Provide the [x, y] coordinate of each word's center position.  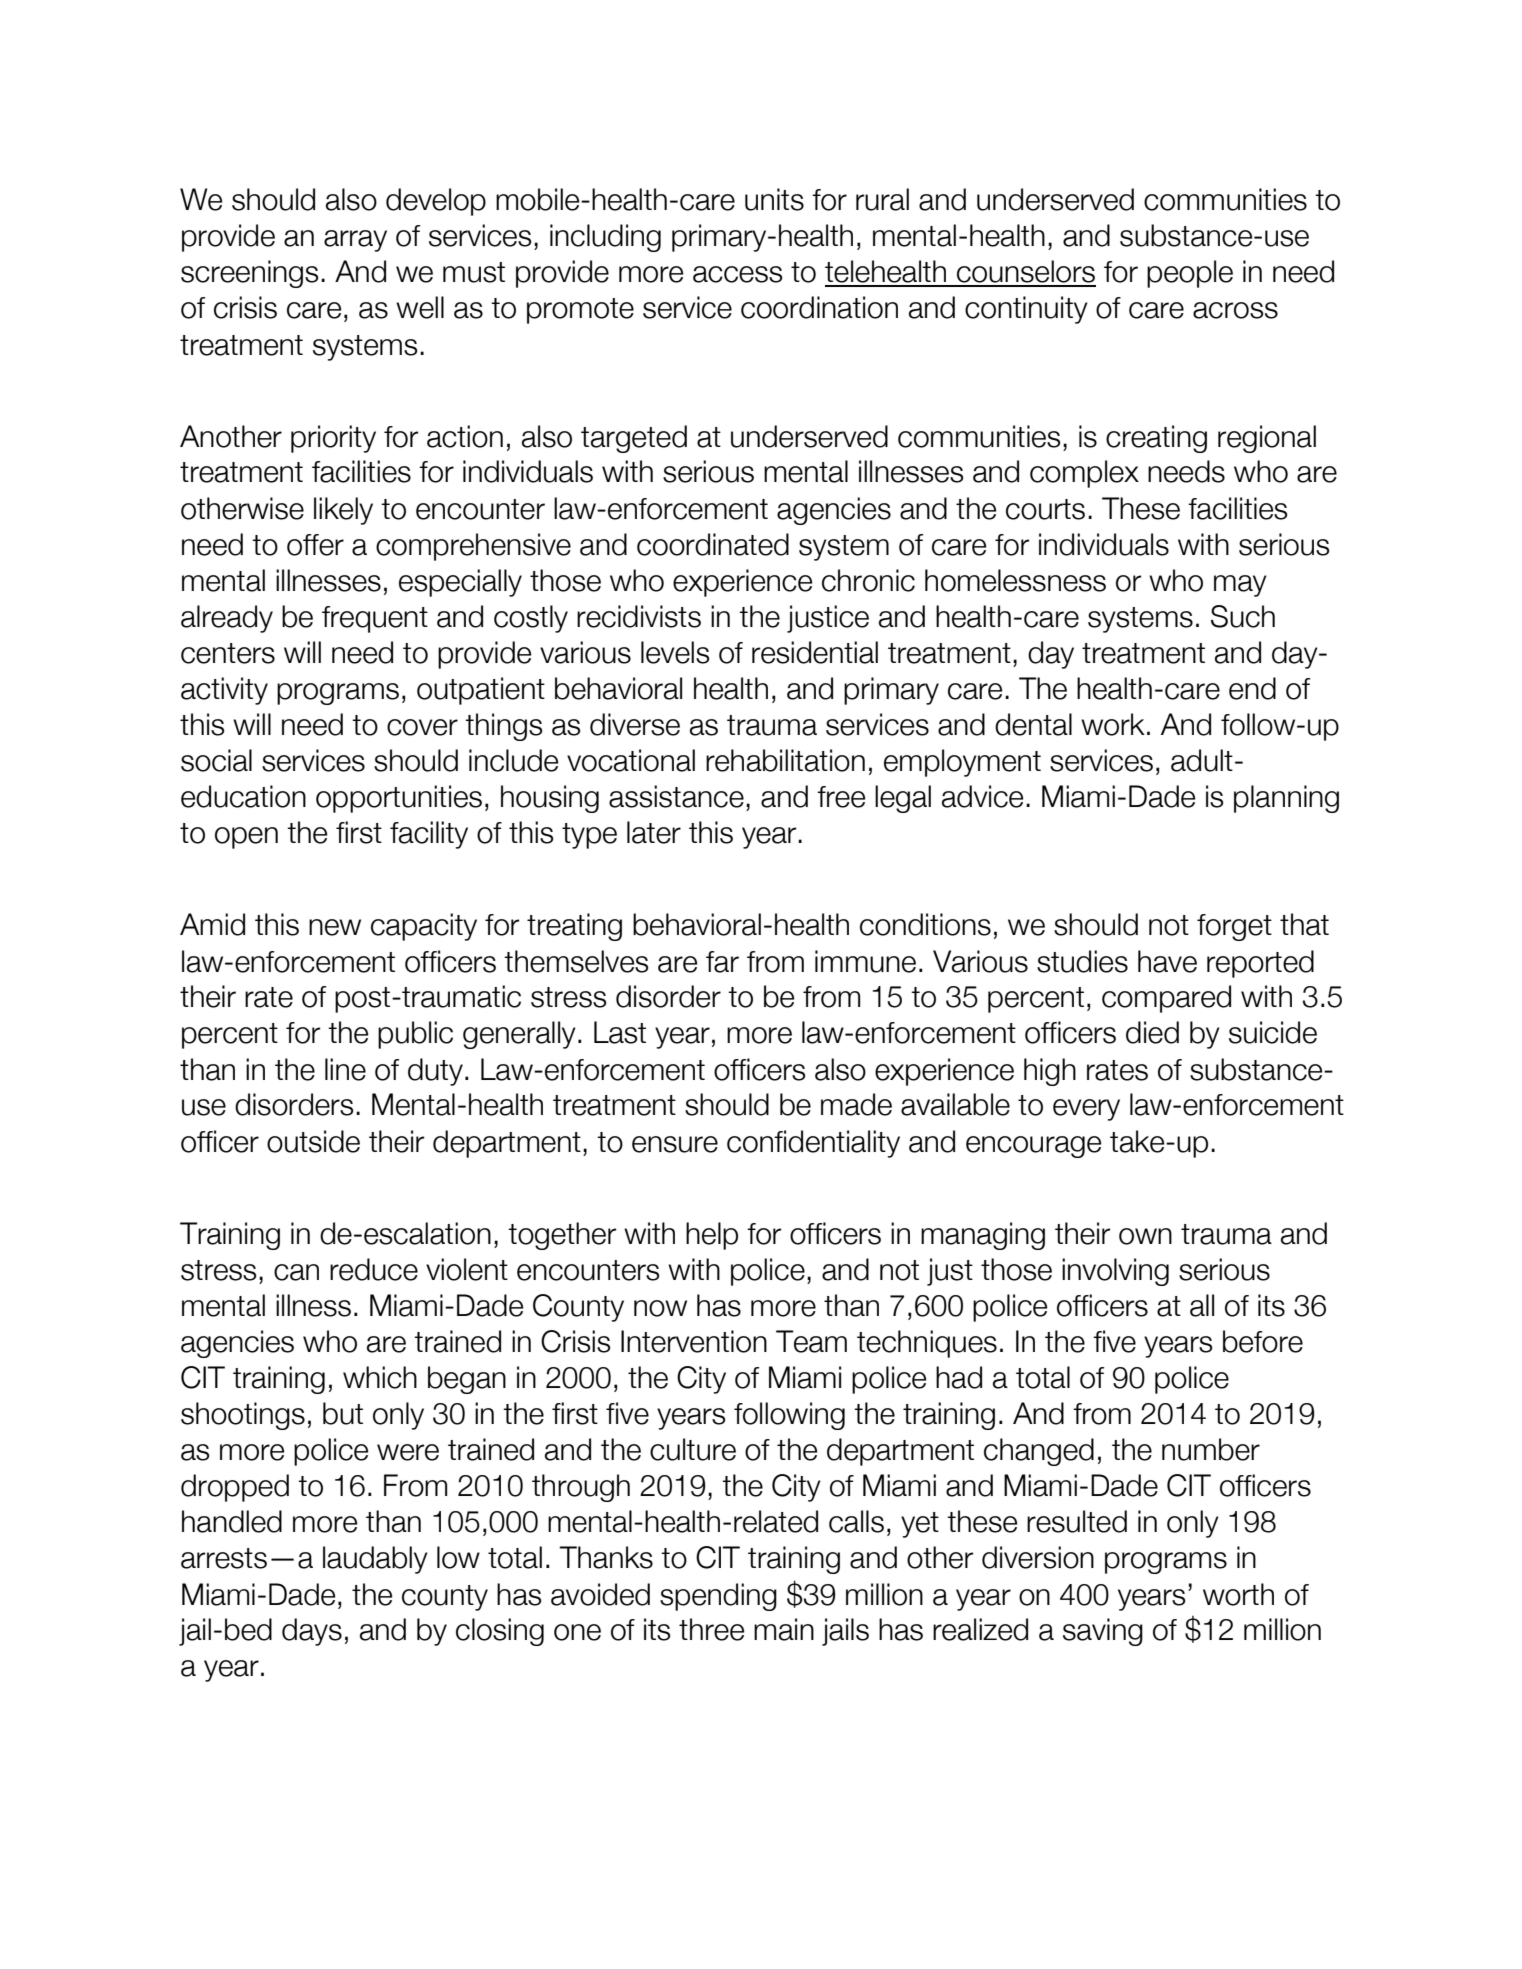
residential [815, 652]
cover [422, 727]
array [355, 241]
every [1086, 1110]
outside [313, 1141]
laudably [375, 1560]
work [1113, 724]
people [1190, 274]
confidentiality [813, 1144]
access [737, 274]
